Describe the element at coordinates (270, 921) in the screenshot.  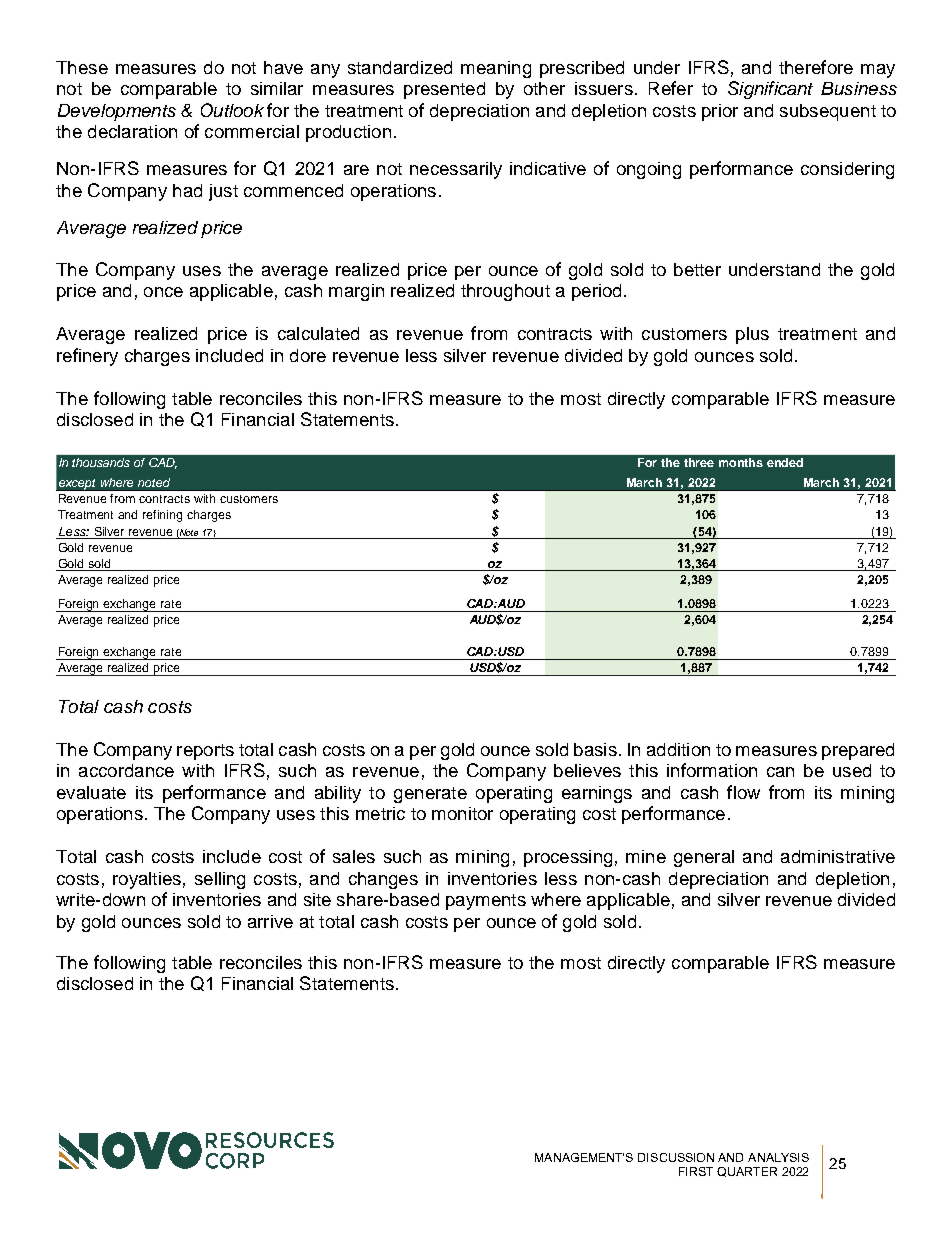
I see `arrive` at that location.
